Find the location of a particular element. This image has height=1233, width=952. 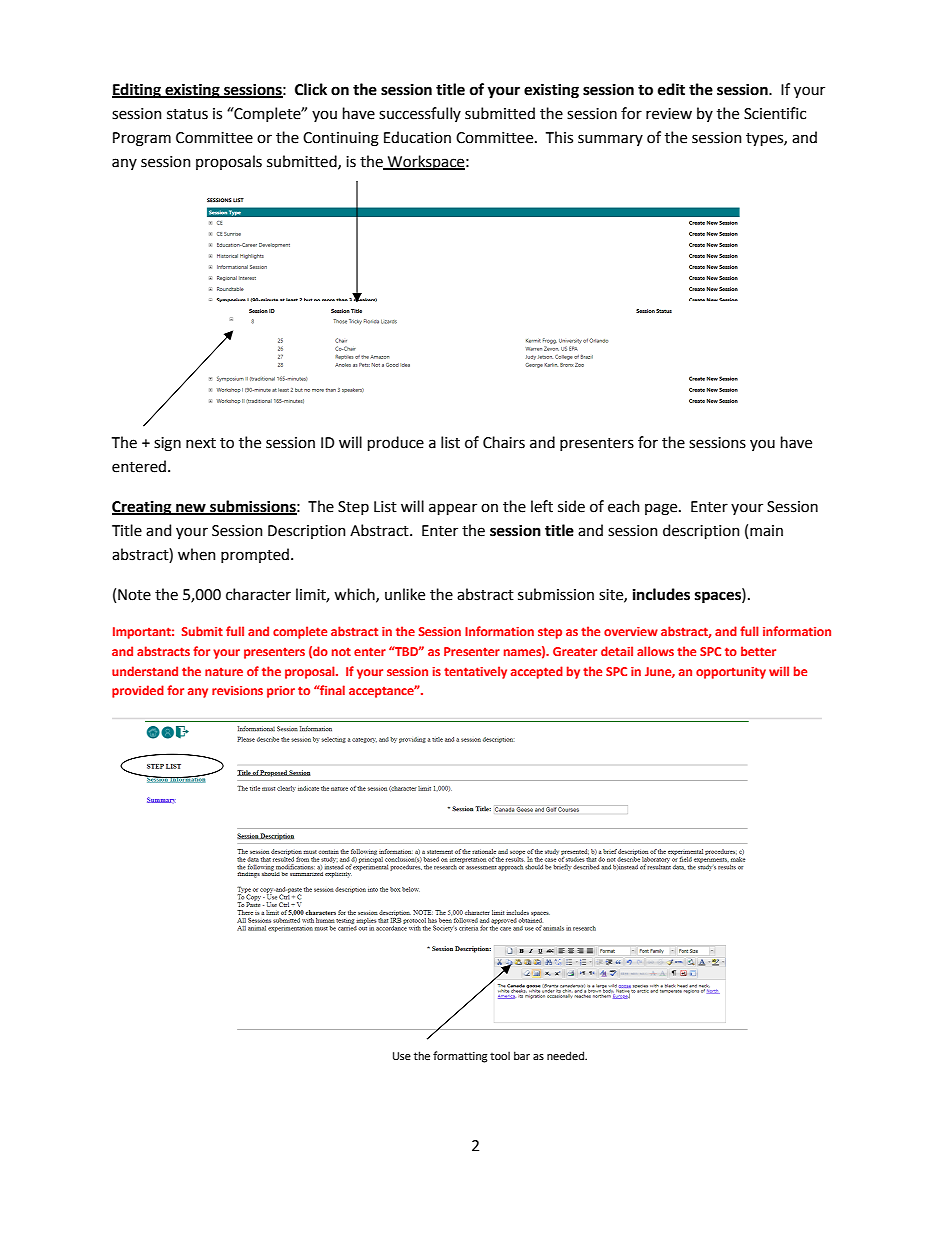

unlike is located at coordinates (405, 594).
